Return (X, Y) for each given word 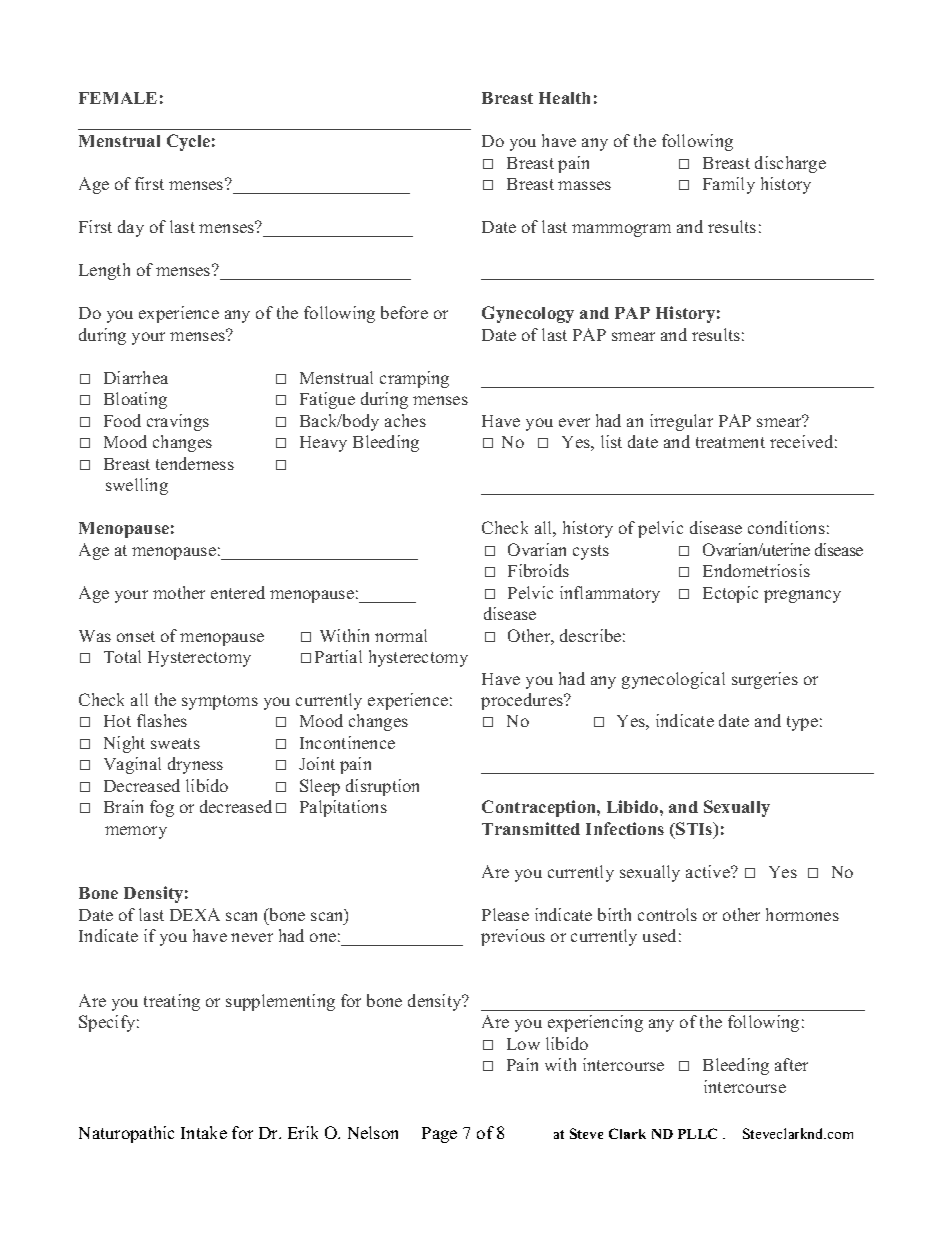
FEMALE (118, 98)
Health (564, 98)
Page (439, 1135)
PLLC (697, 1133)
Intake (204, 1132)
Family (729, 185)
